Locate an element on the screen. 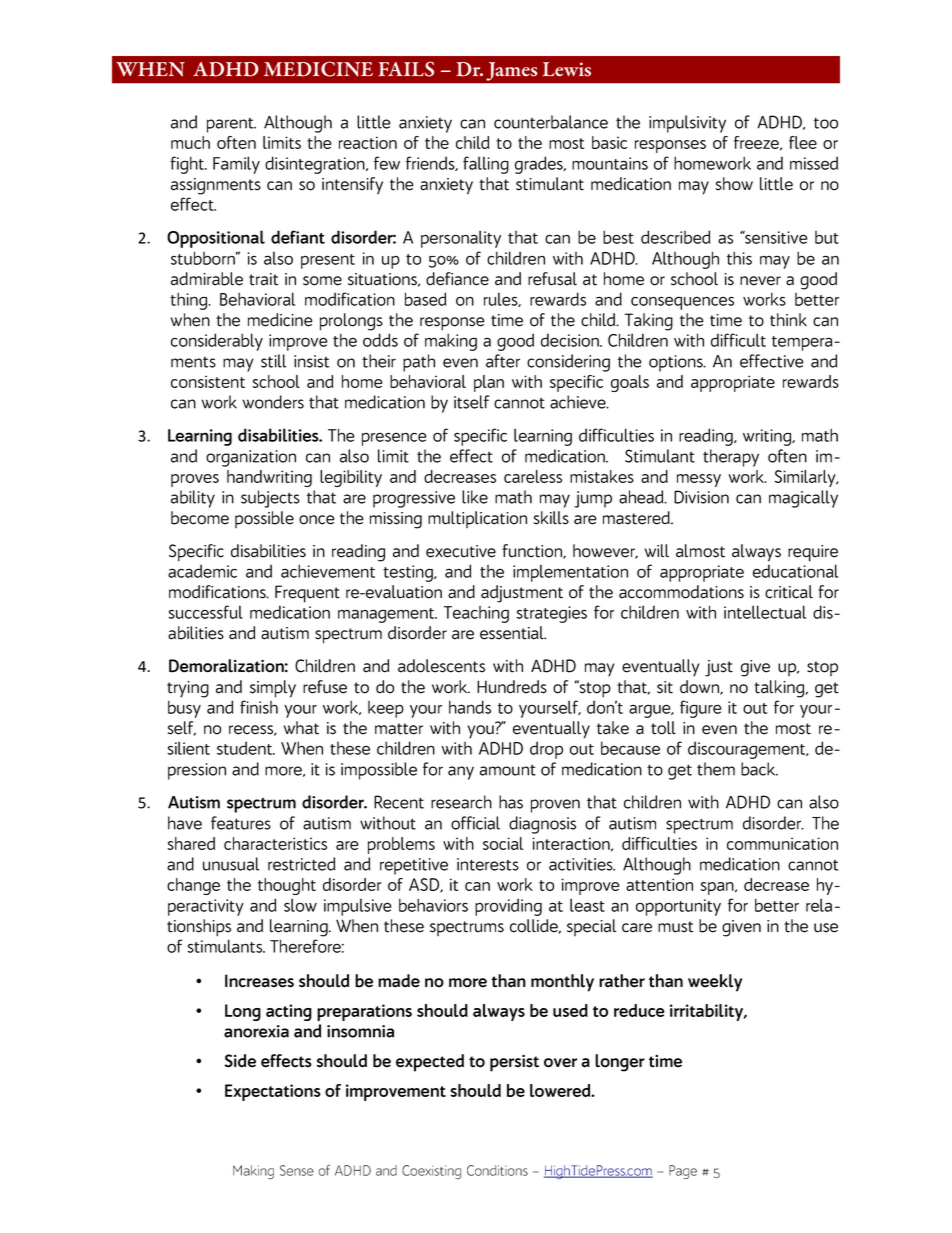  therapy is located at coordinates (731, 458).
